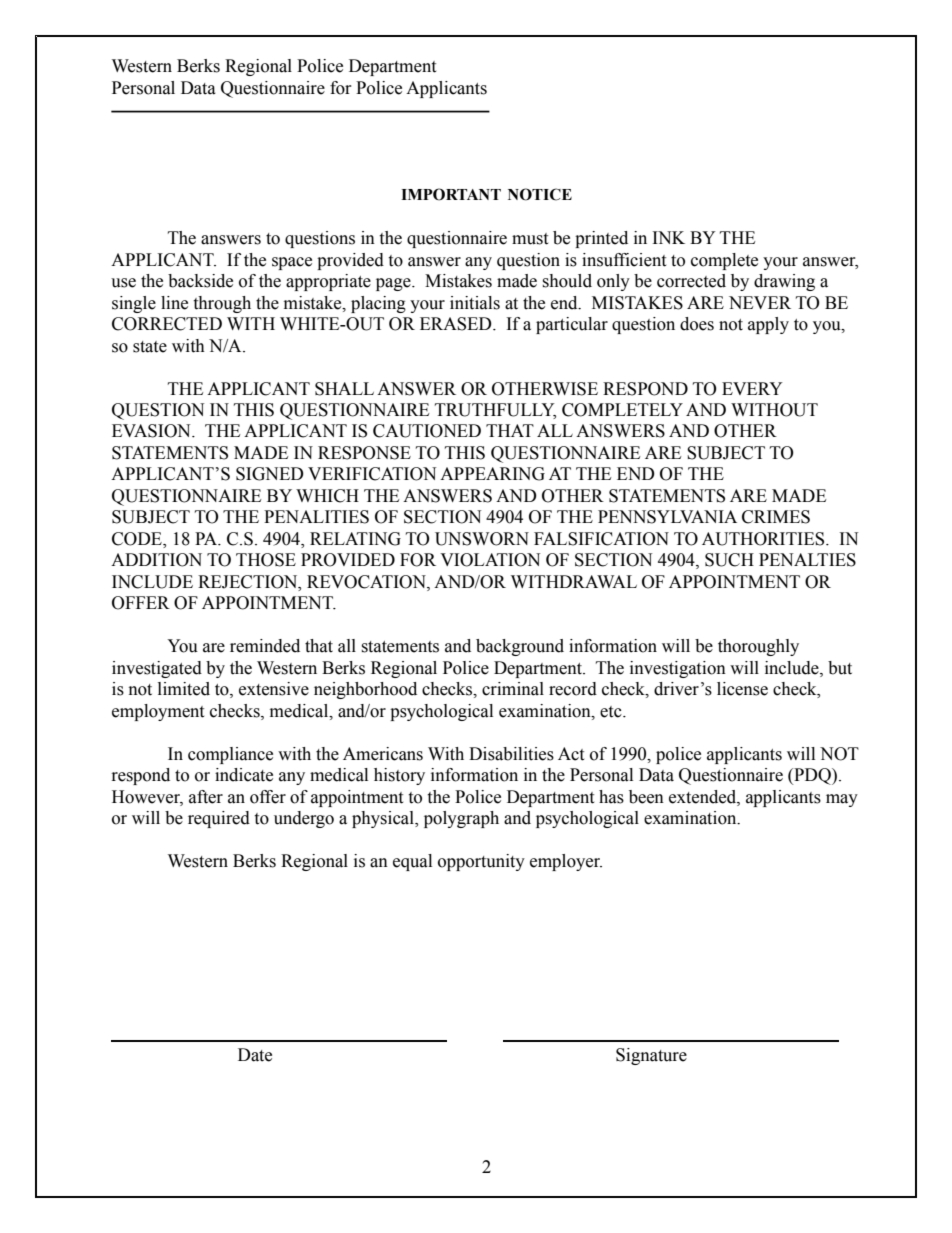 This document has height=1233, width=952. What do you see at coordinates (520, 647) in the document?
I see `background` at bounding box center [520, 647].
